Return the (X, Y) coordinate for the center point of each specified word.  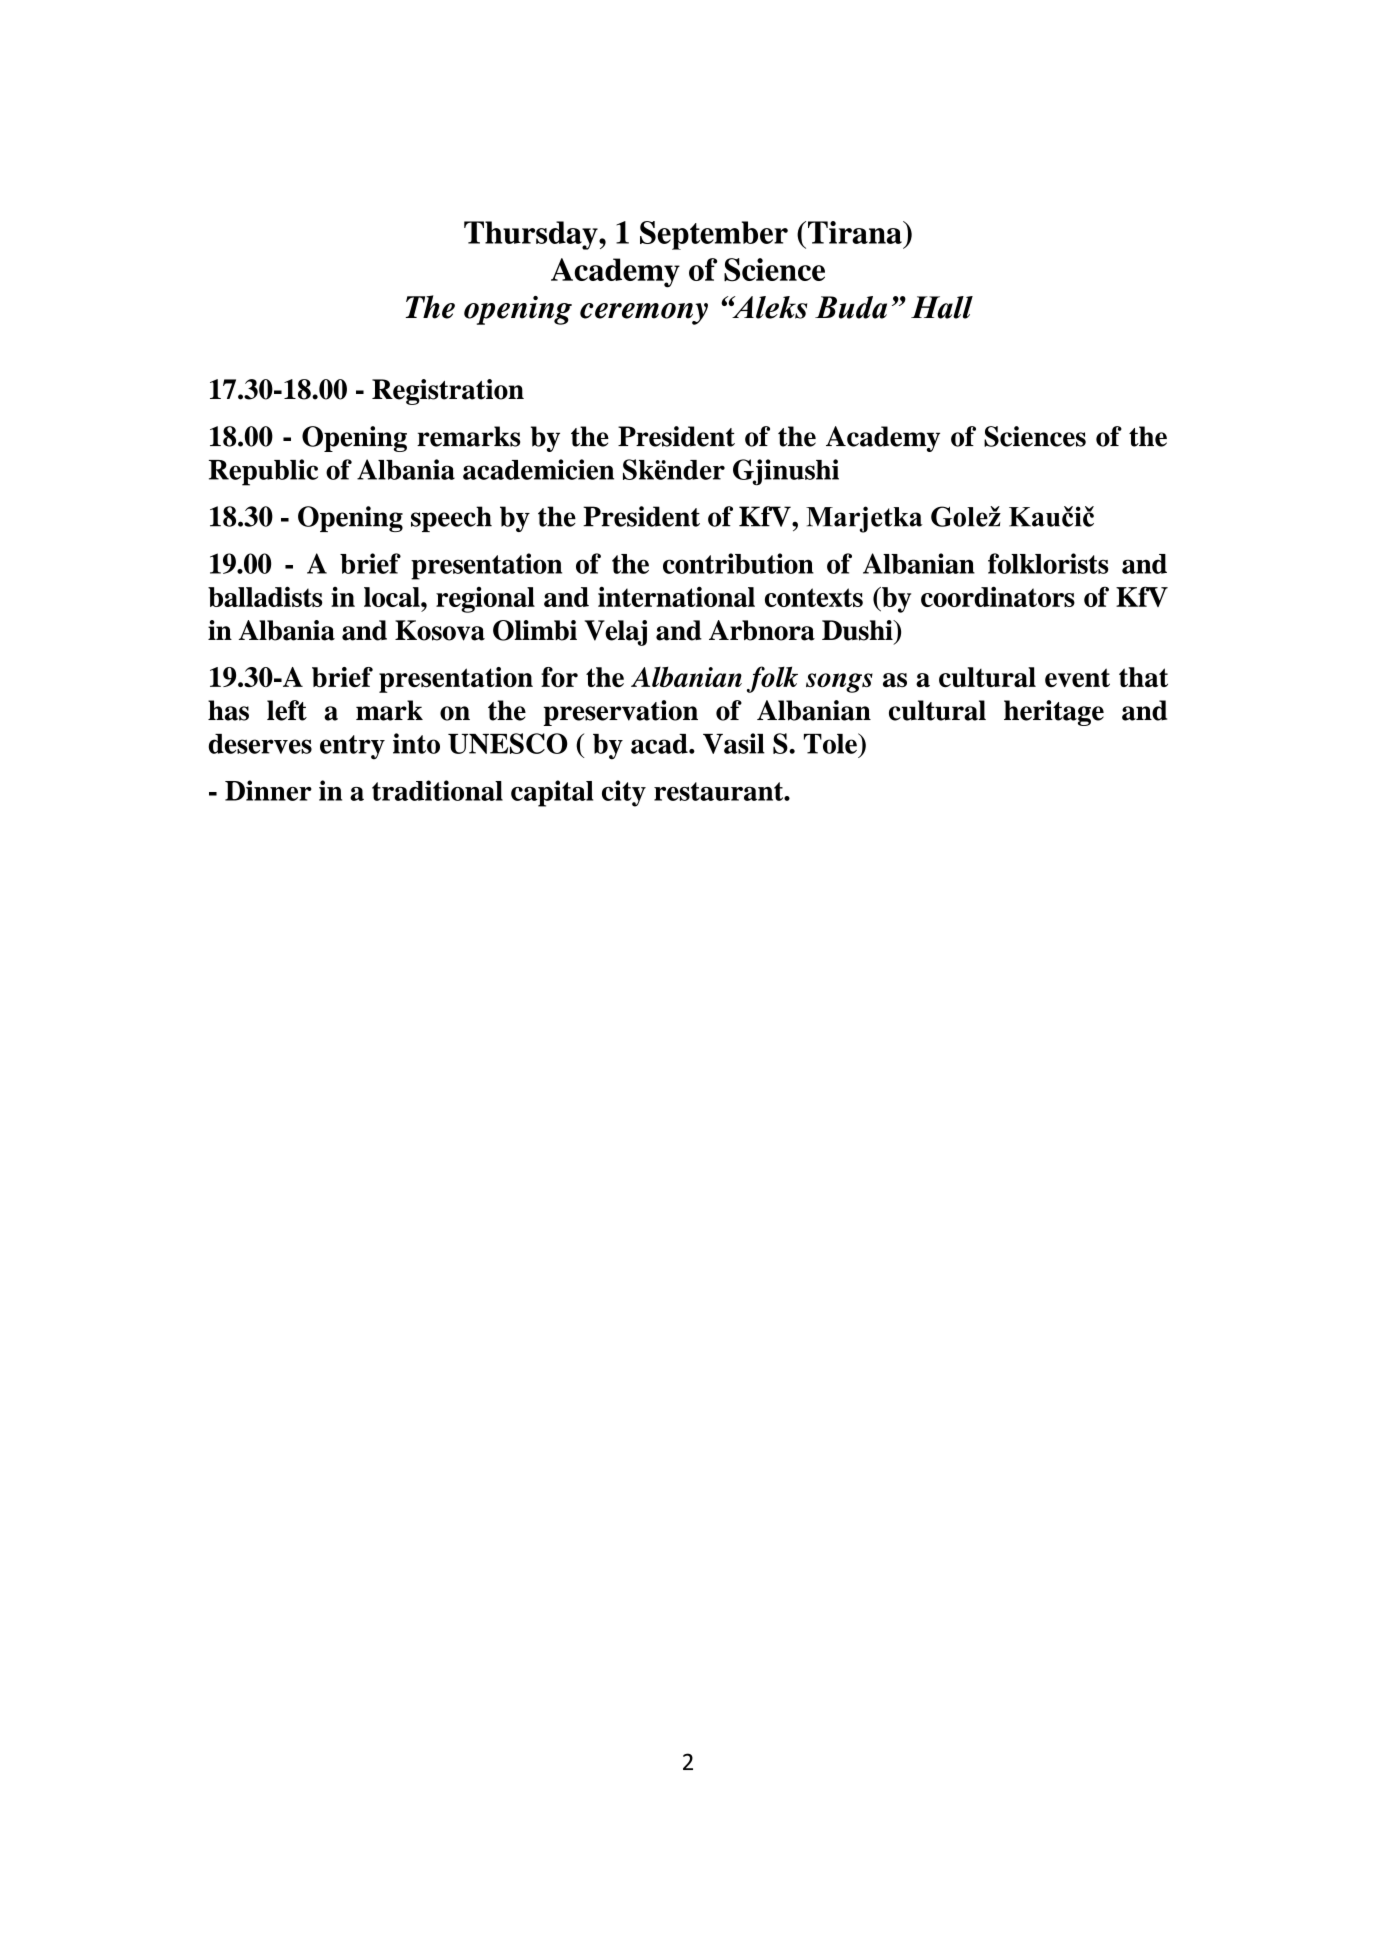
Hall (942, 307)
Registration (448, 392)
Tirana (856, 232)
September (714, 235)
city (624, 793)
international (676, 596)
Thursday (532, 235)
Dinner (268, 790)
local (393, 597)
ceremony (644, 314)
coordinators (998, 596)
